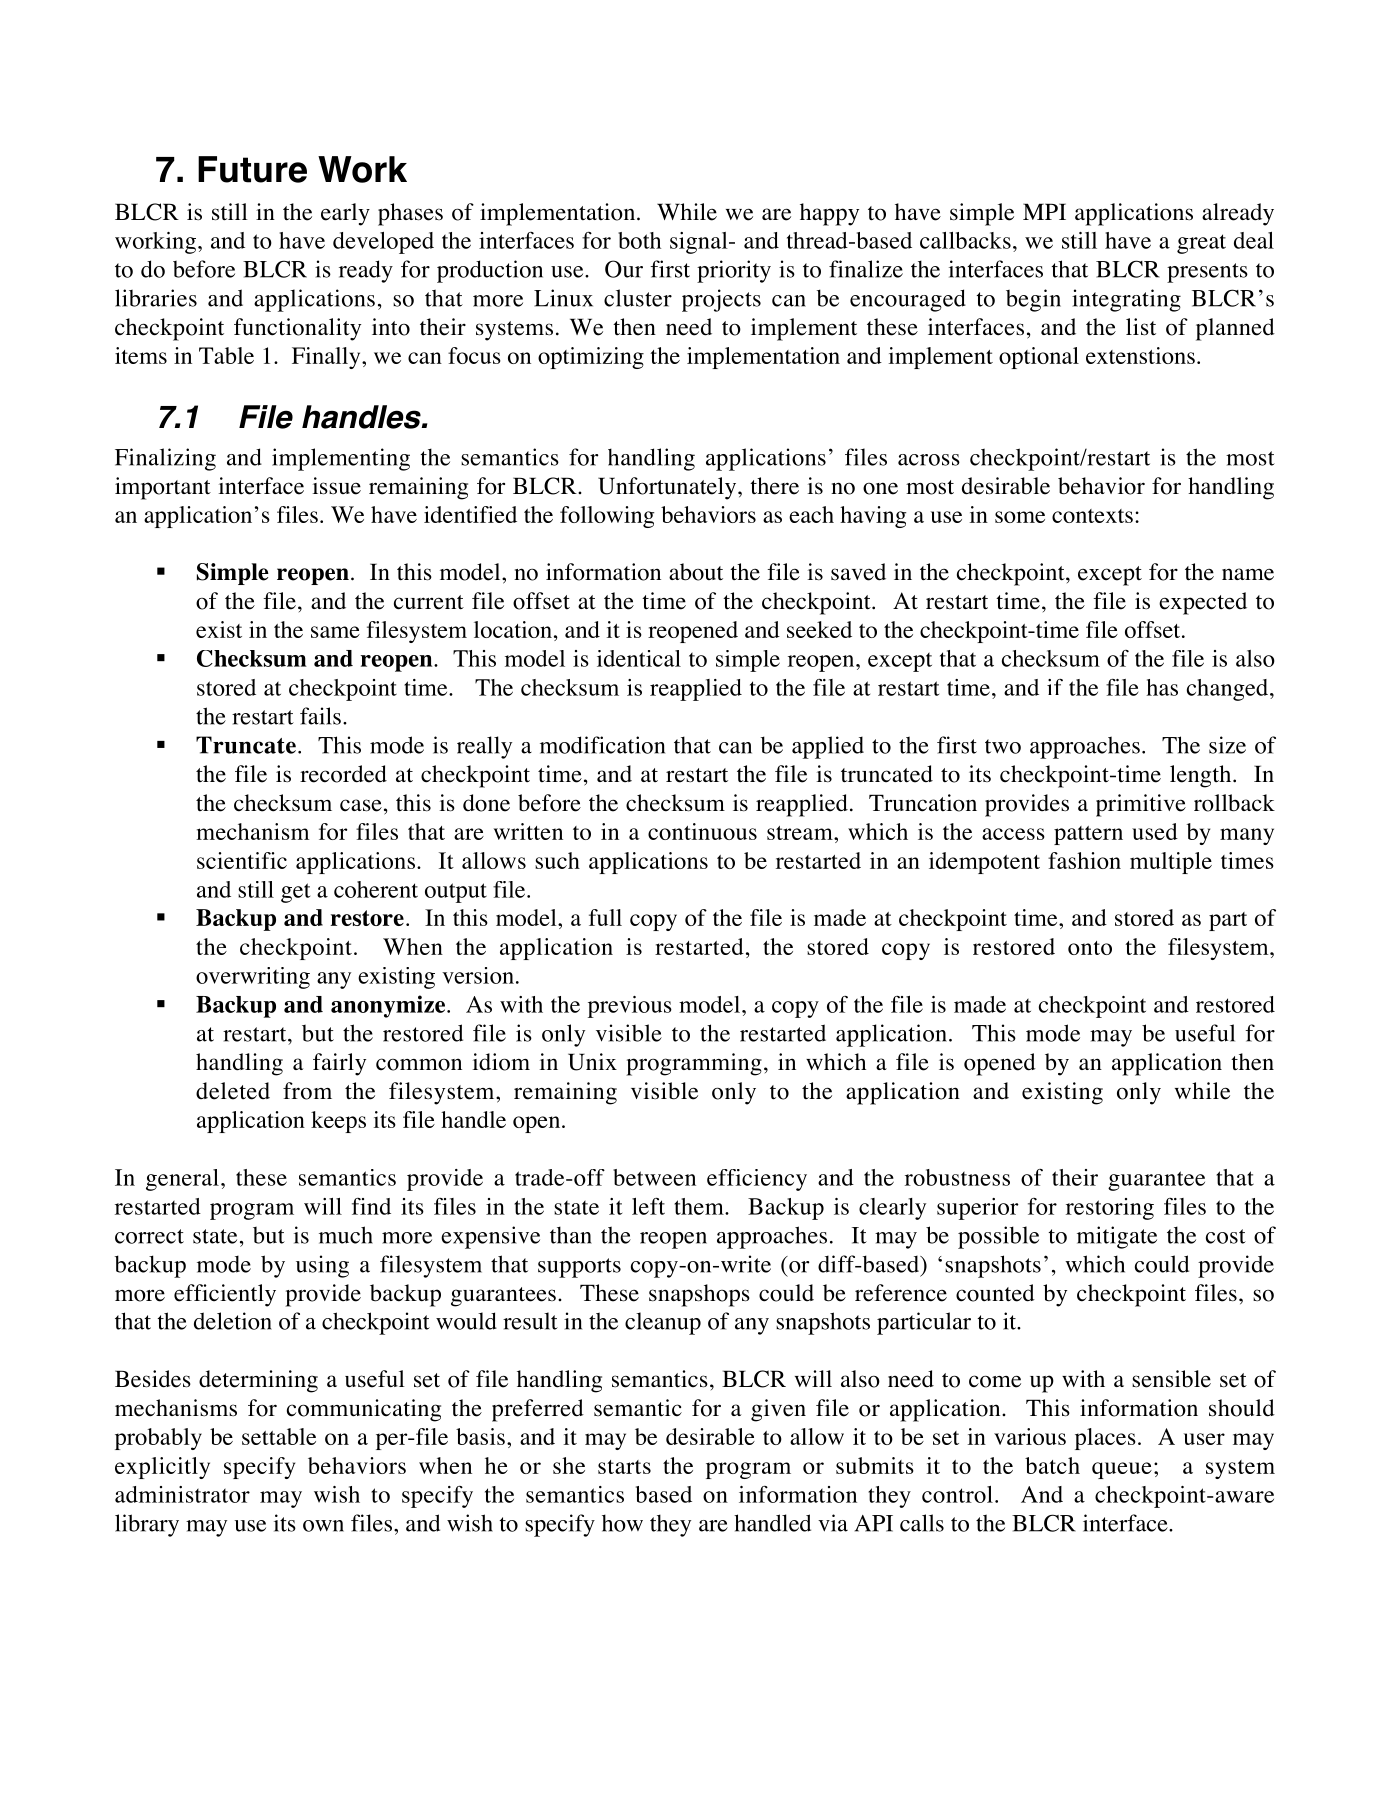 The image size is (1389, 1797). What do you see at coordinates (624, 1467) in the image?
I see `starts` at bounding box center [624, 1467].
